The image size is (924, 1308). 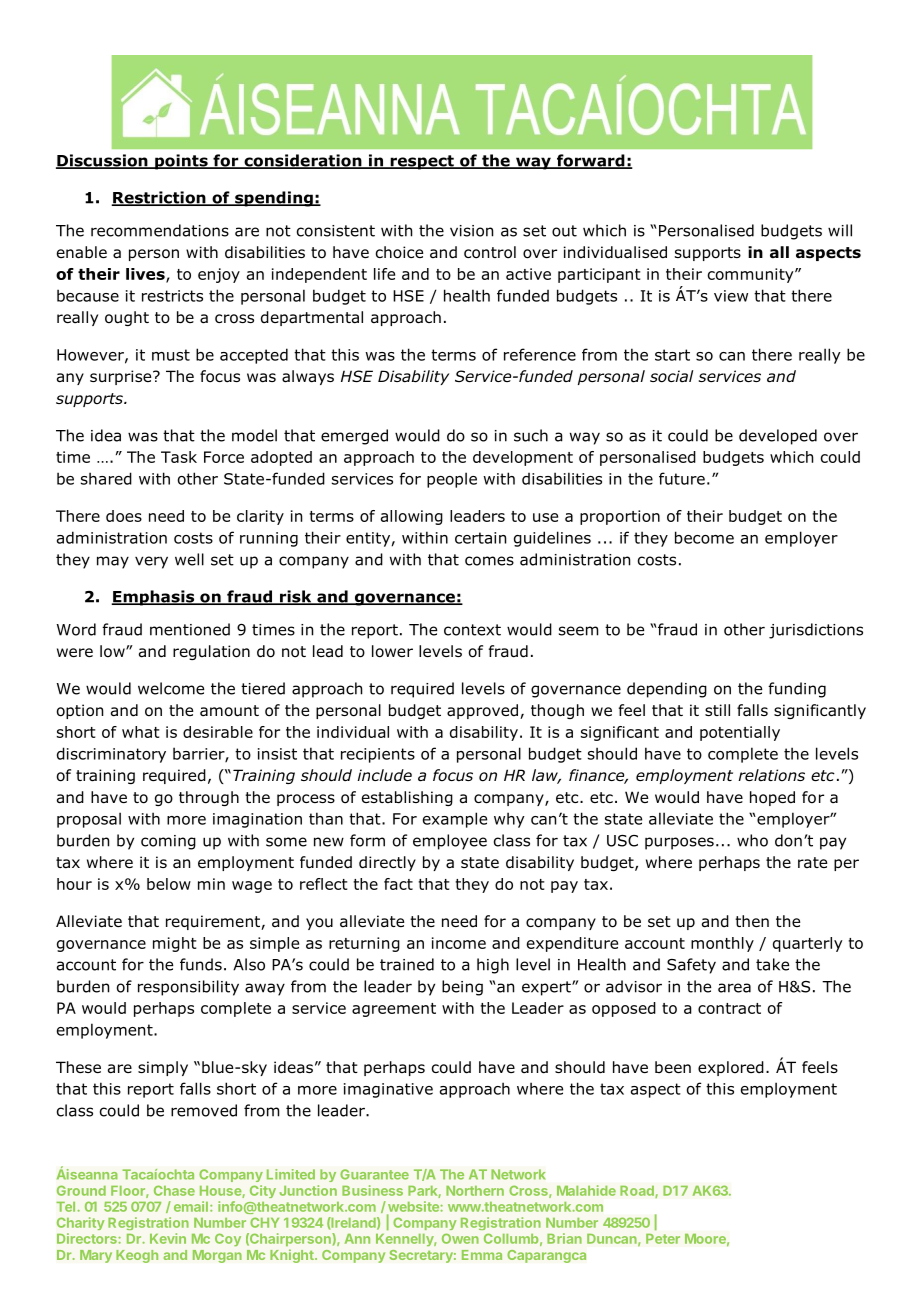 I want to click on welcome, so click(x=171, y=688).
